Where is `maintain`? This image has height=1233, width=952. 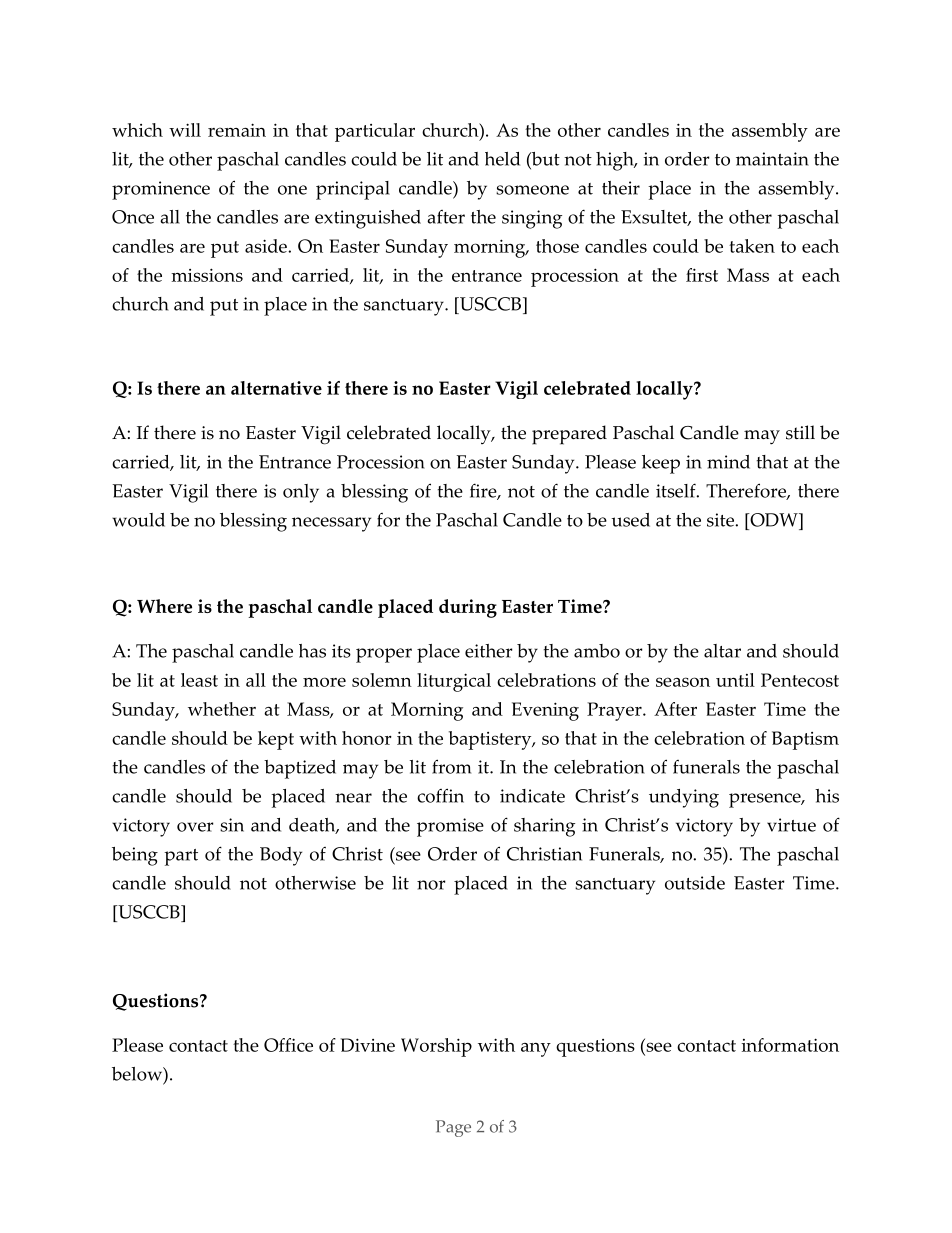
maintain is located at coordinates (772, 159).
